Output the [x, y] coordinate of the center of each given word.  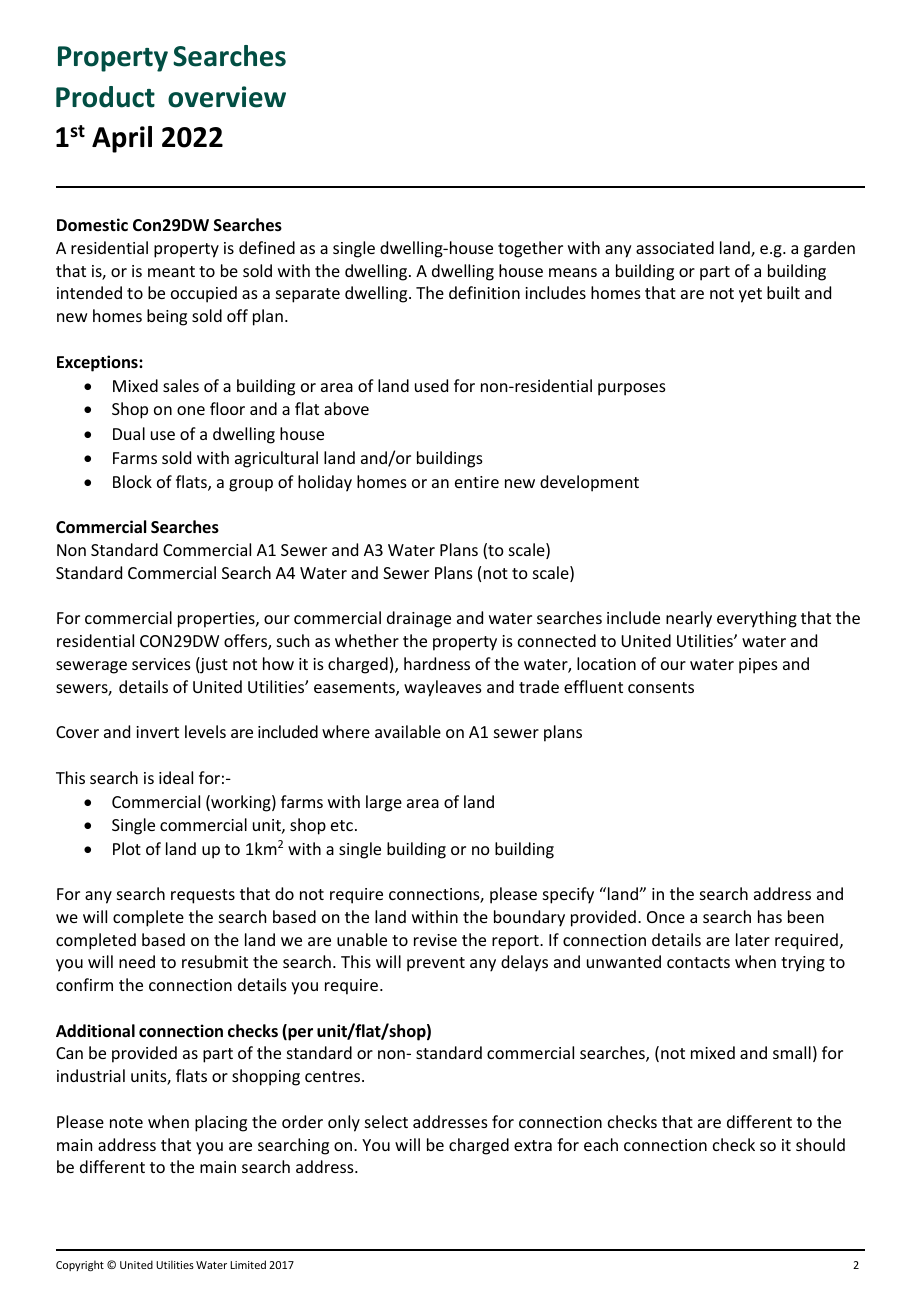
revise [435, 940]
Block [132, 481]
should [820, 1144]
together [530, 249]
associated [675, 247]
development [589, 483]
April [122, 139]
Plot [127, 848]
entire [477, 482]
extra [533, 1145]
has [770, 916]
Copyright [80, 1266]
